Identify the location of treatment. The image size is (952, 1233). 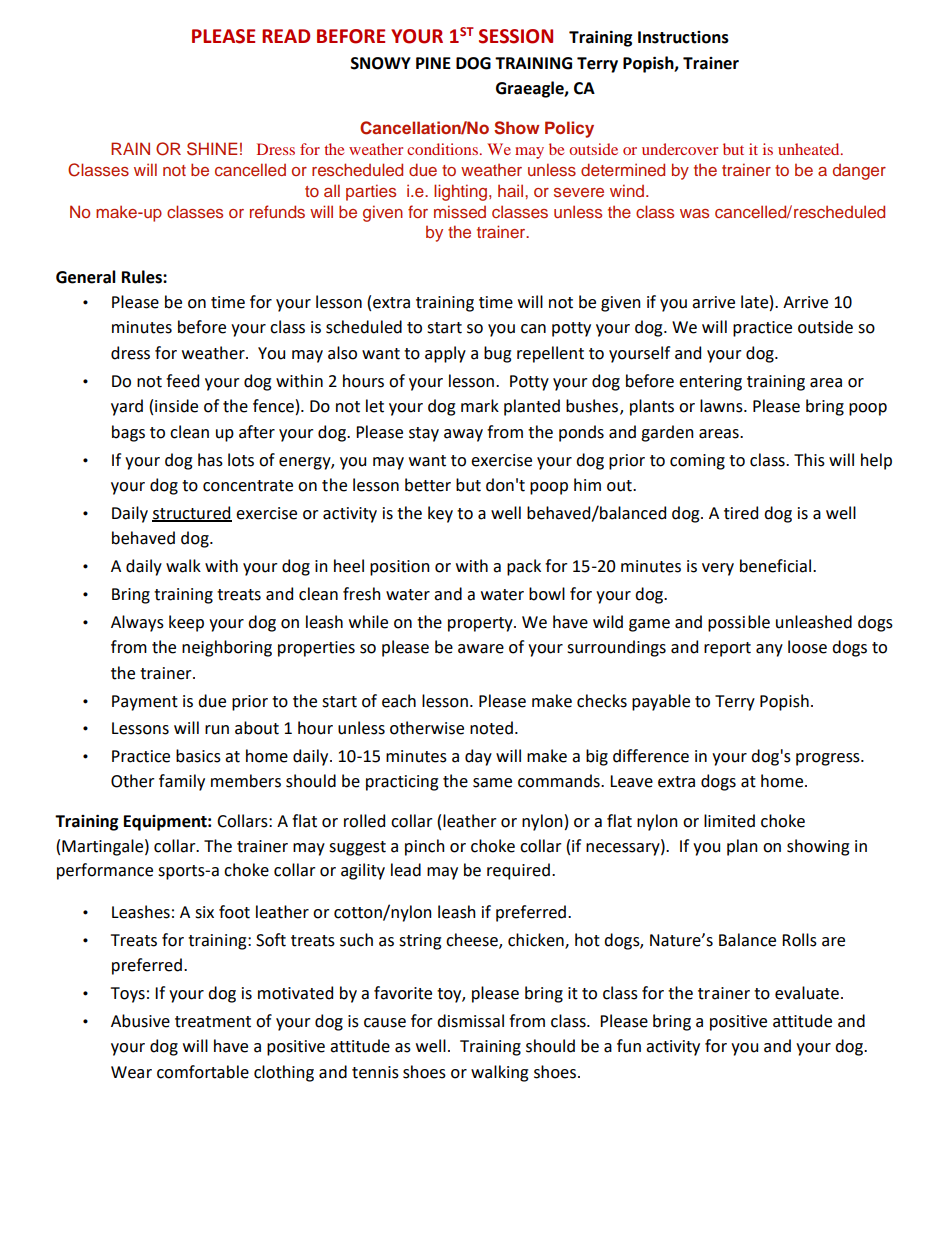
(213, 1022).
